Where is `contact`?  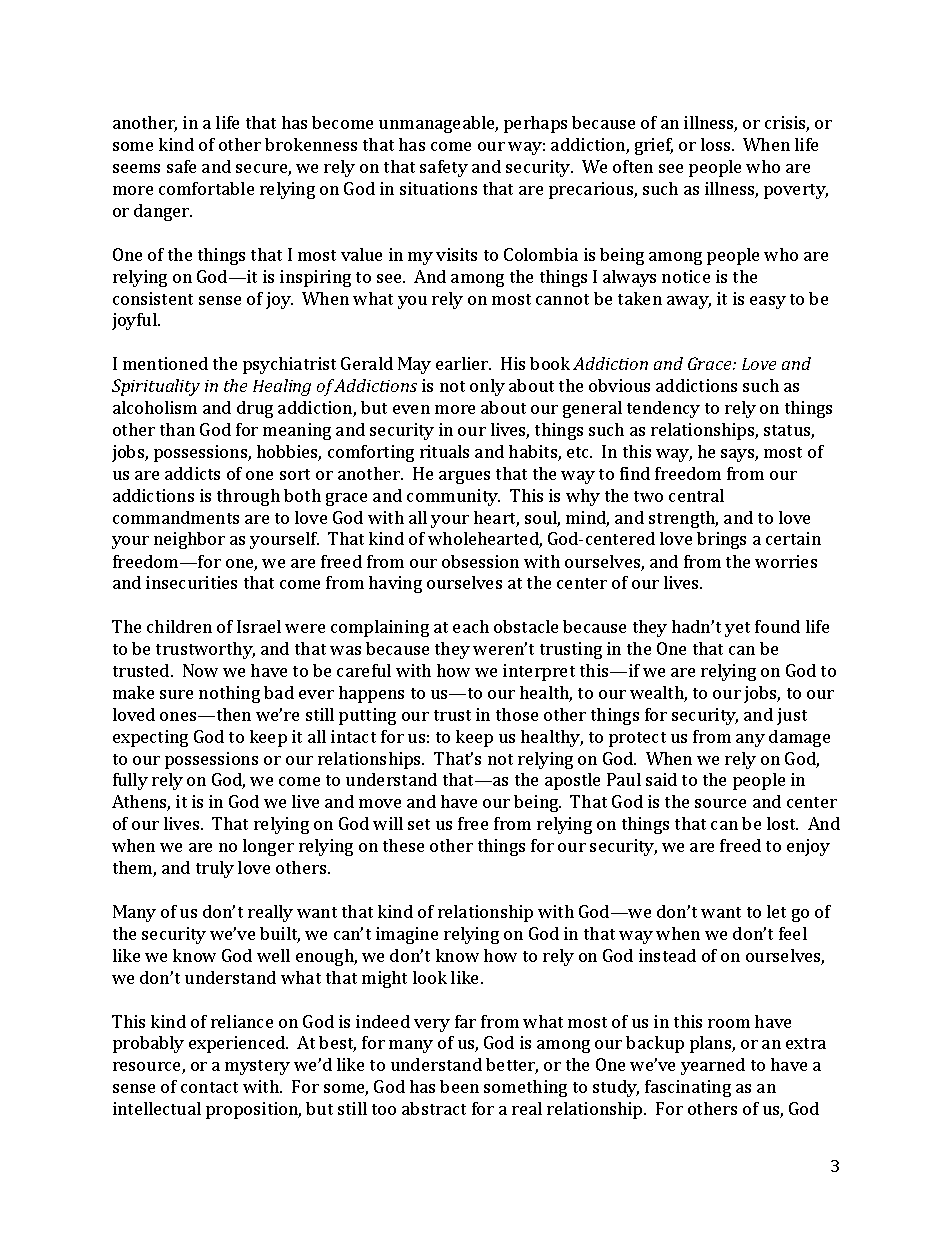
contact is located at coordinates (209, 1087).
